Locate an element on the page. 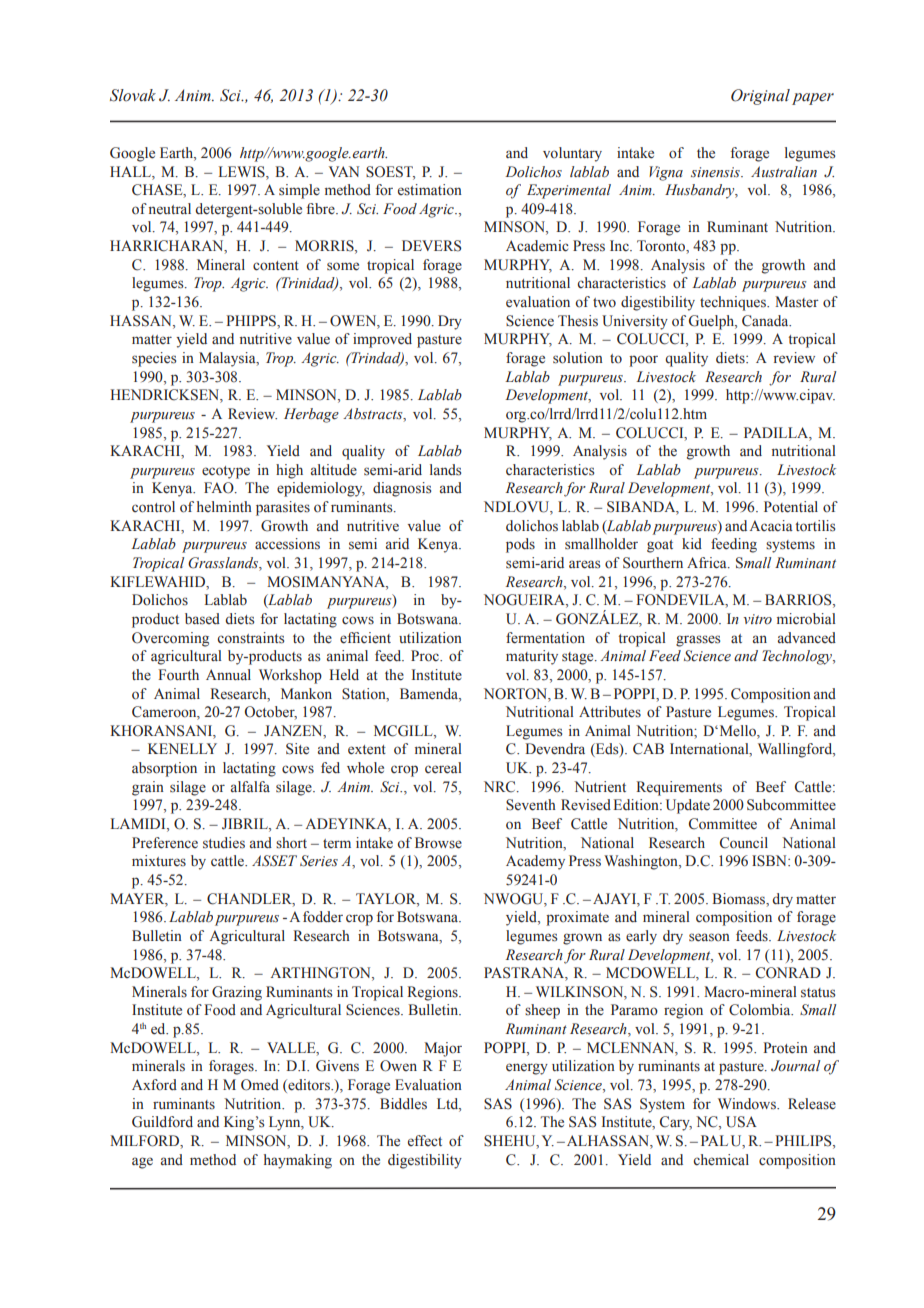  Lewis is located at coordinates (243, 172).
